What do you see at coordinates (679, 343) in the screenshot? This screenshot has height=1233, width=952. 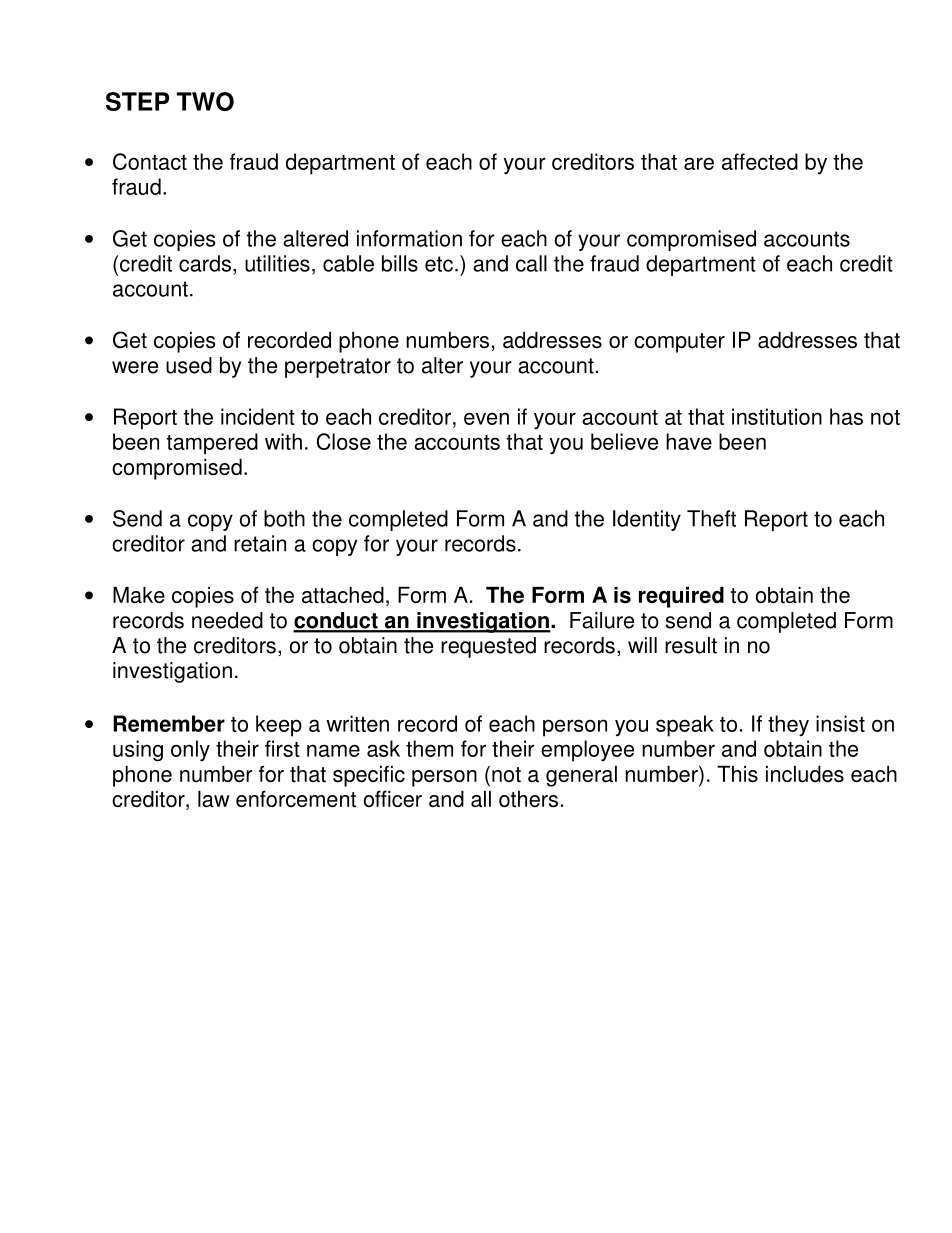 I see `computer` at bounding box center [679, 343].
